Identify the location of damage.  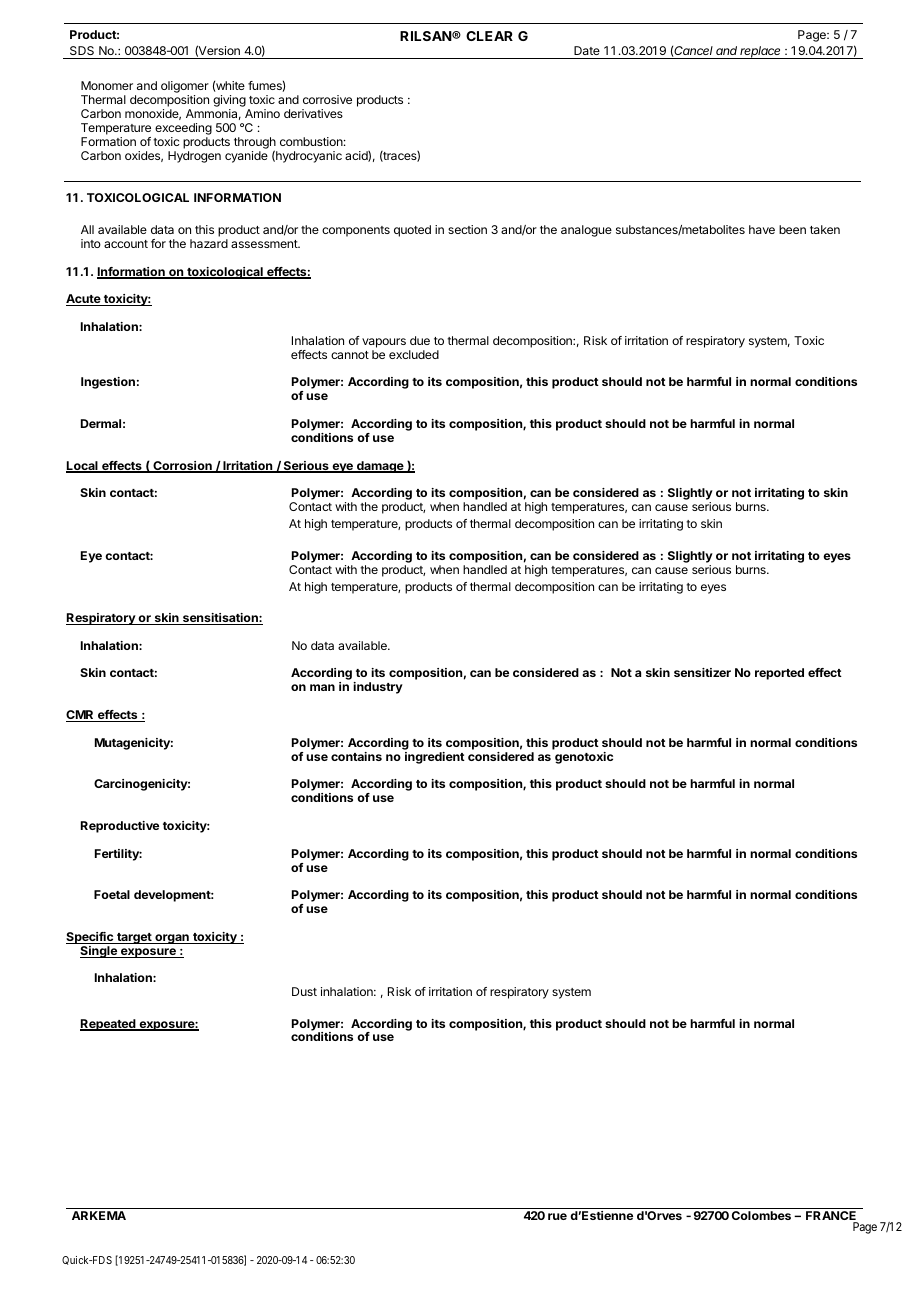
(380, 467).
